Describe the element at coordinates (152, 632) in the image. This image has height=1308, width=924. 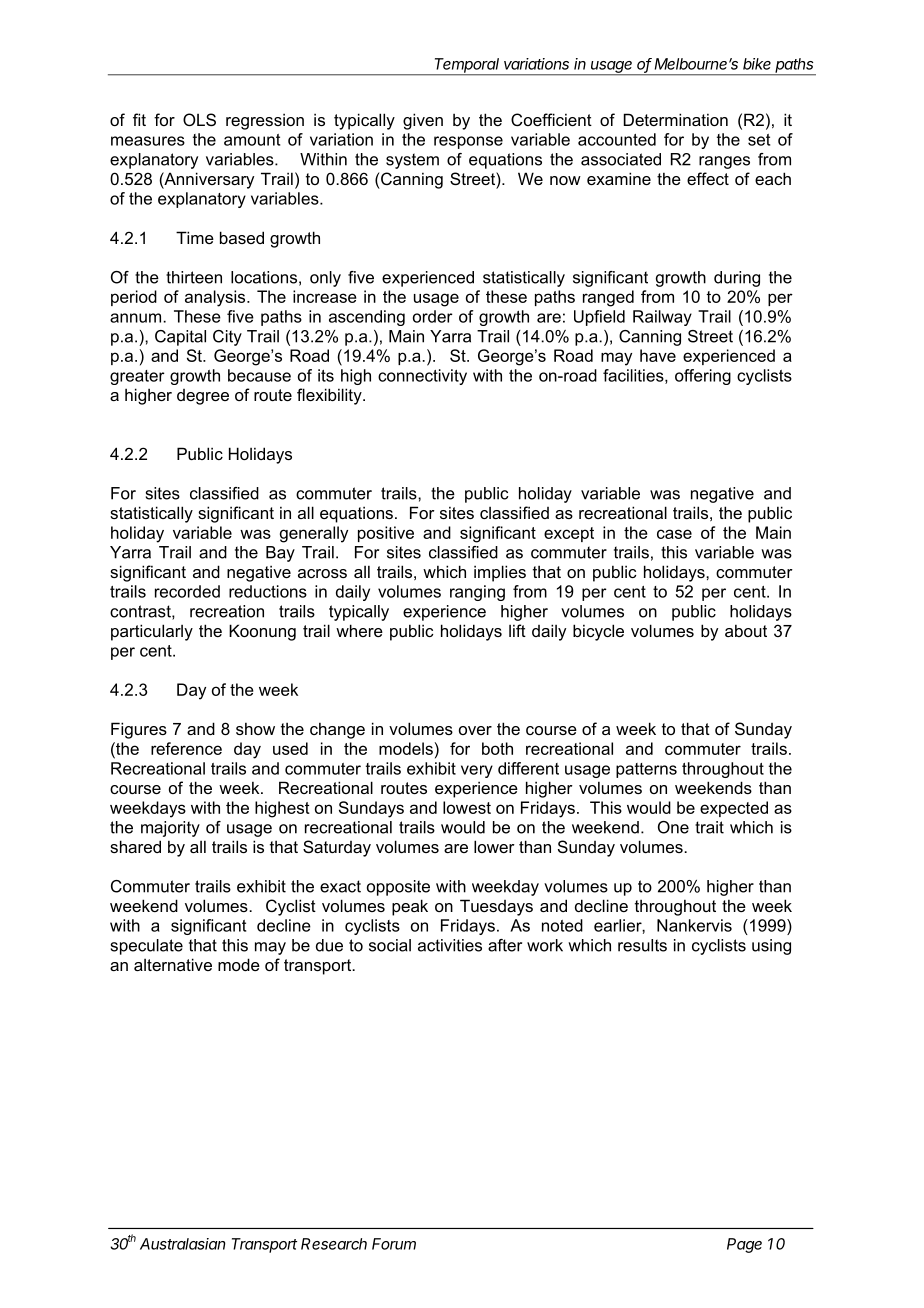
I see `particularly` at that location.
